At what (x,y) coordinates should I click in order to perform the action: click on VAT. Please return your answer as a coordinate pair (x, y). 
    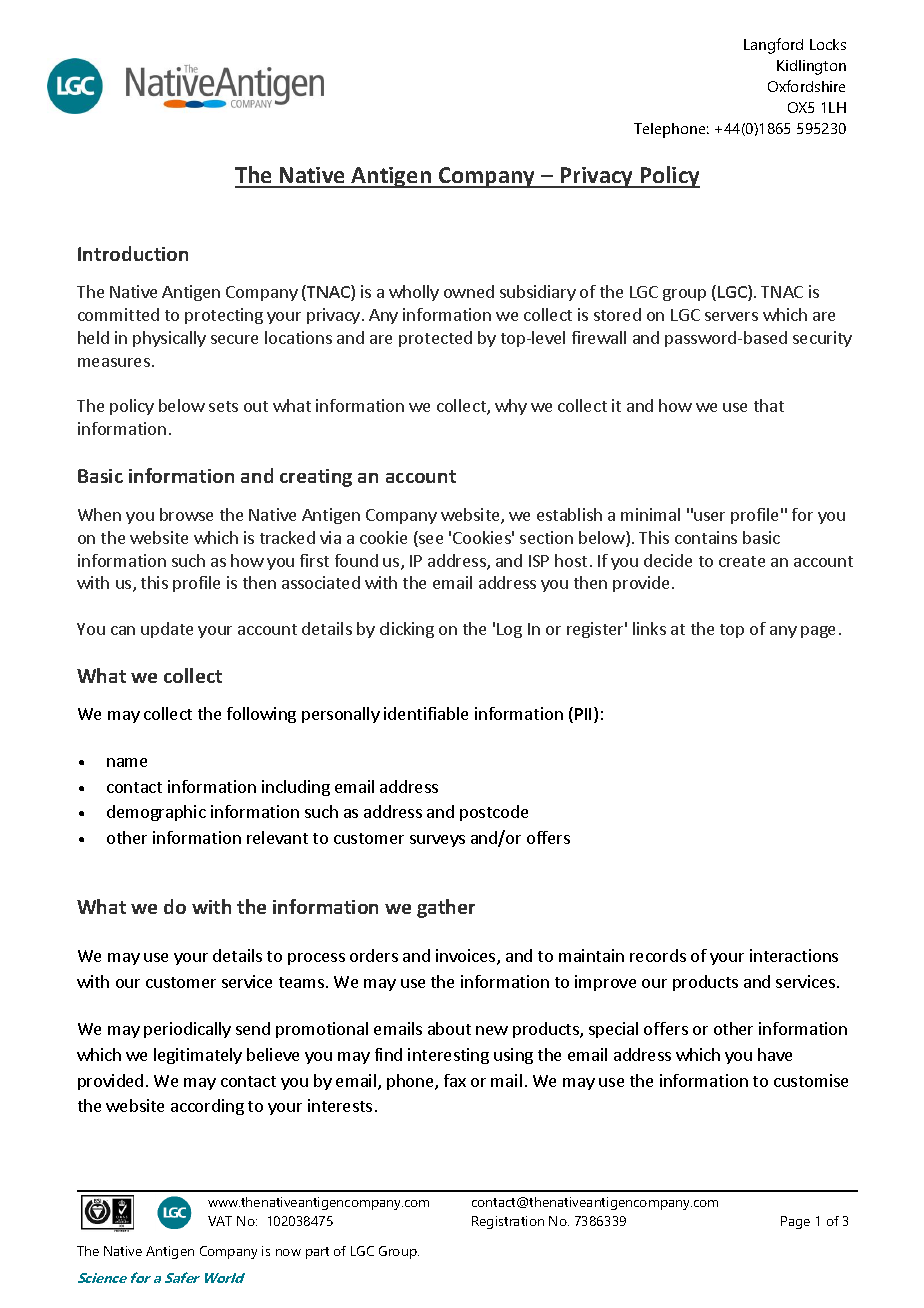
    Looking at the image, I should click on (220, 1221).
